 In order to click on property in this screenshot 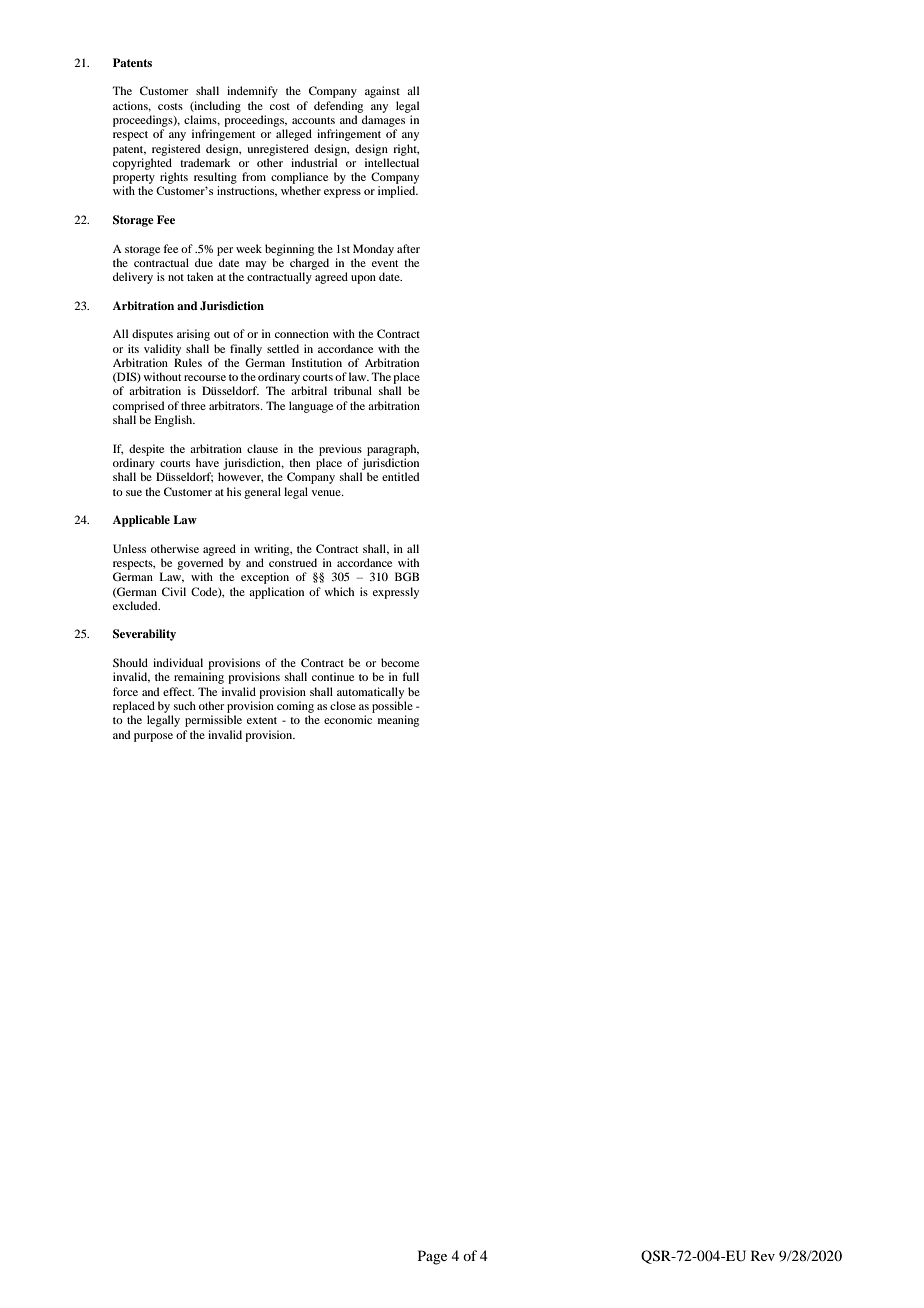, I will do `click(134, 179)`.
